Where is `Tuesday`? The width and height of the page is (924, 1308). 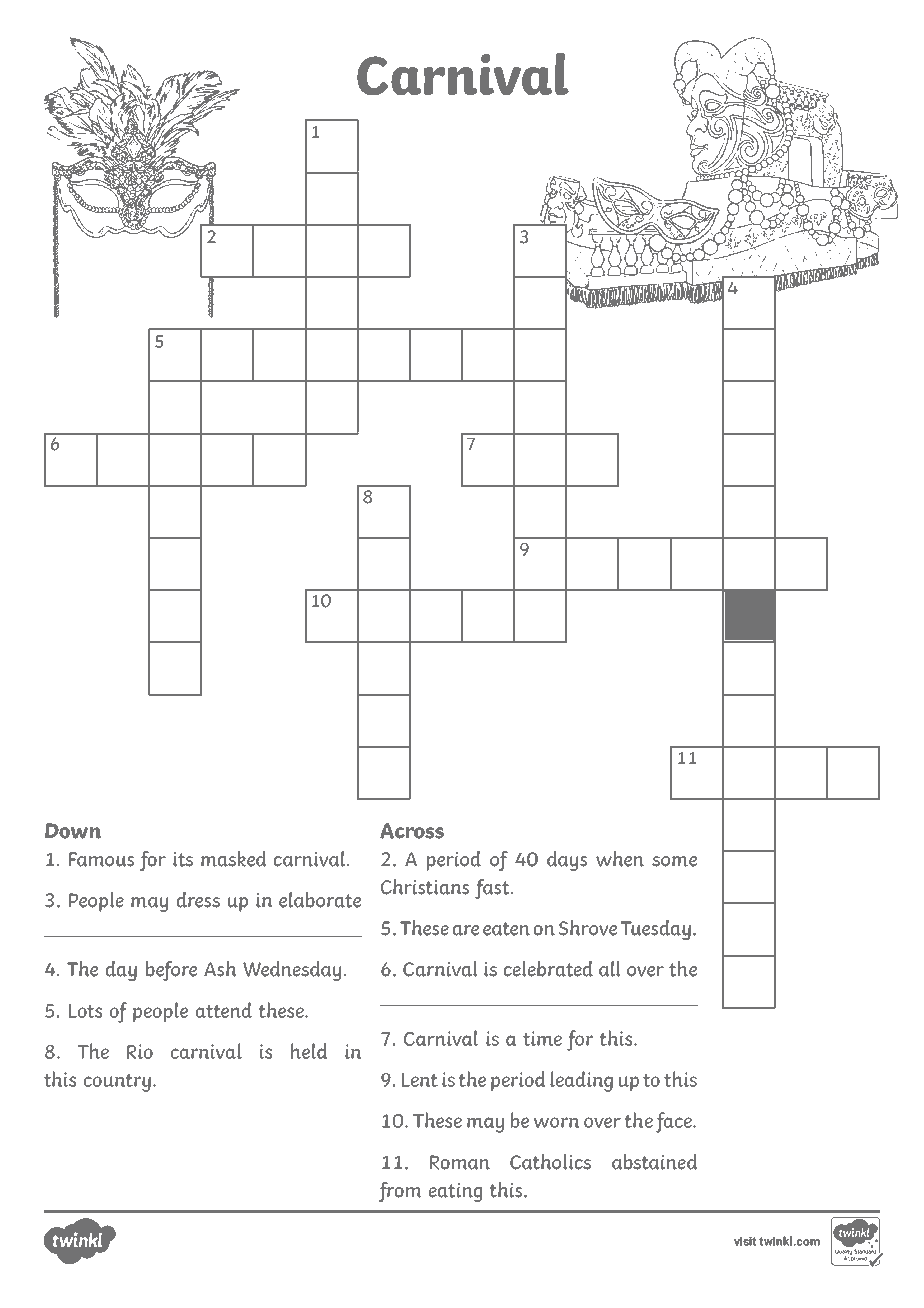
Tuesday is located at coordinates (656, 930).
